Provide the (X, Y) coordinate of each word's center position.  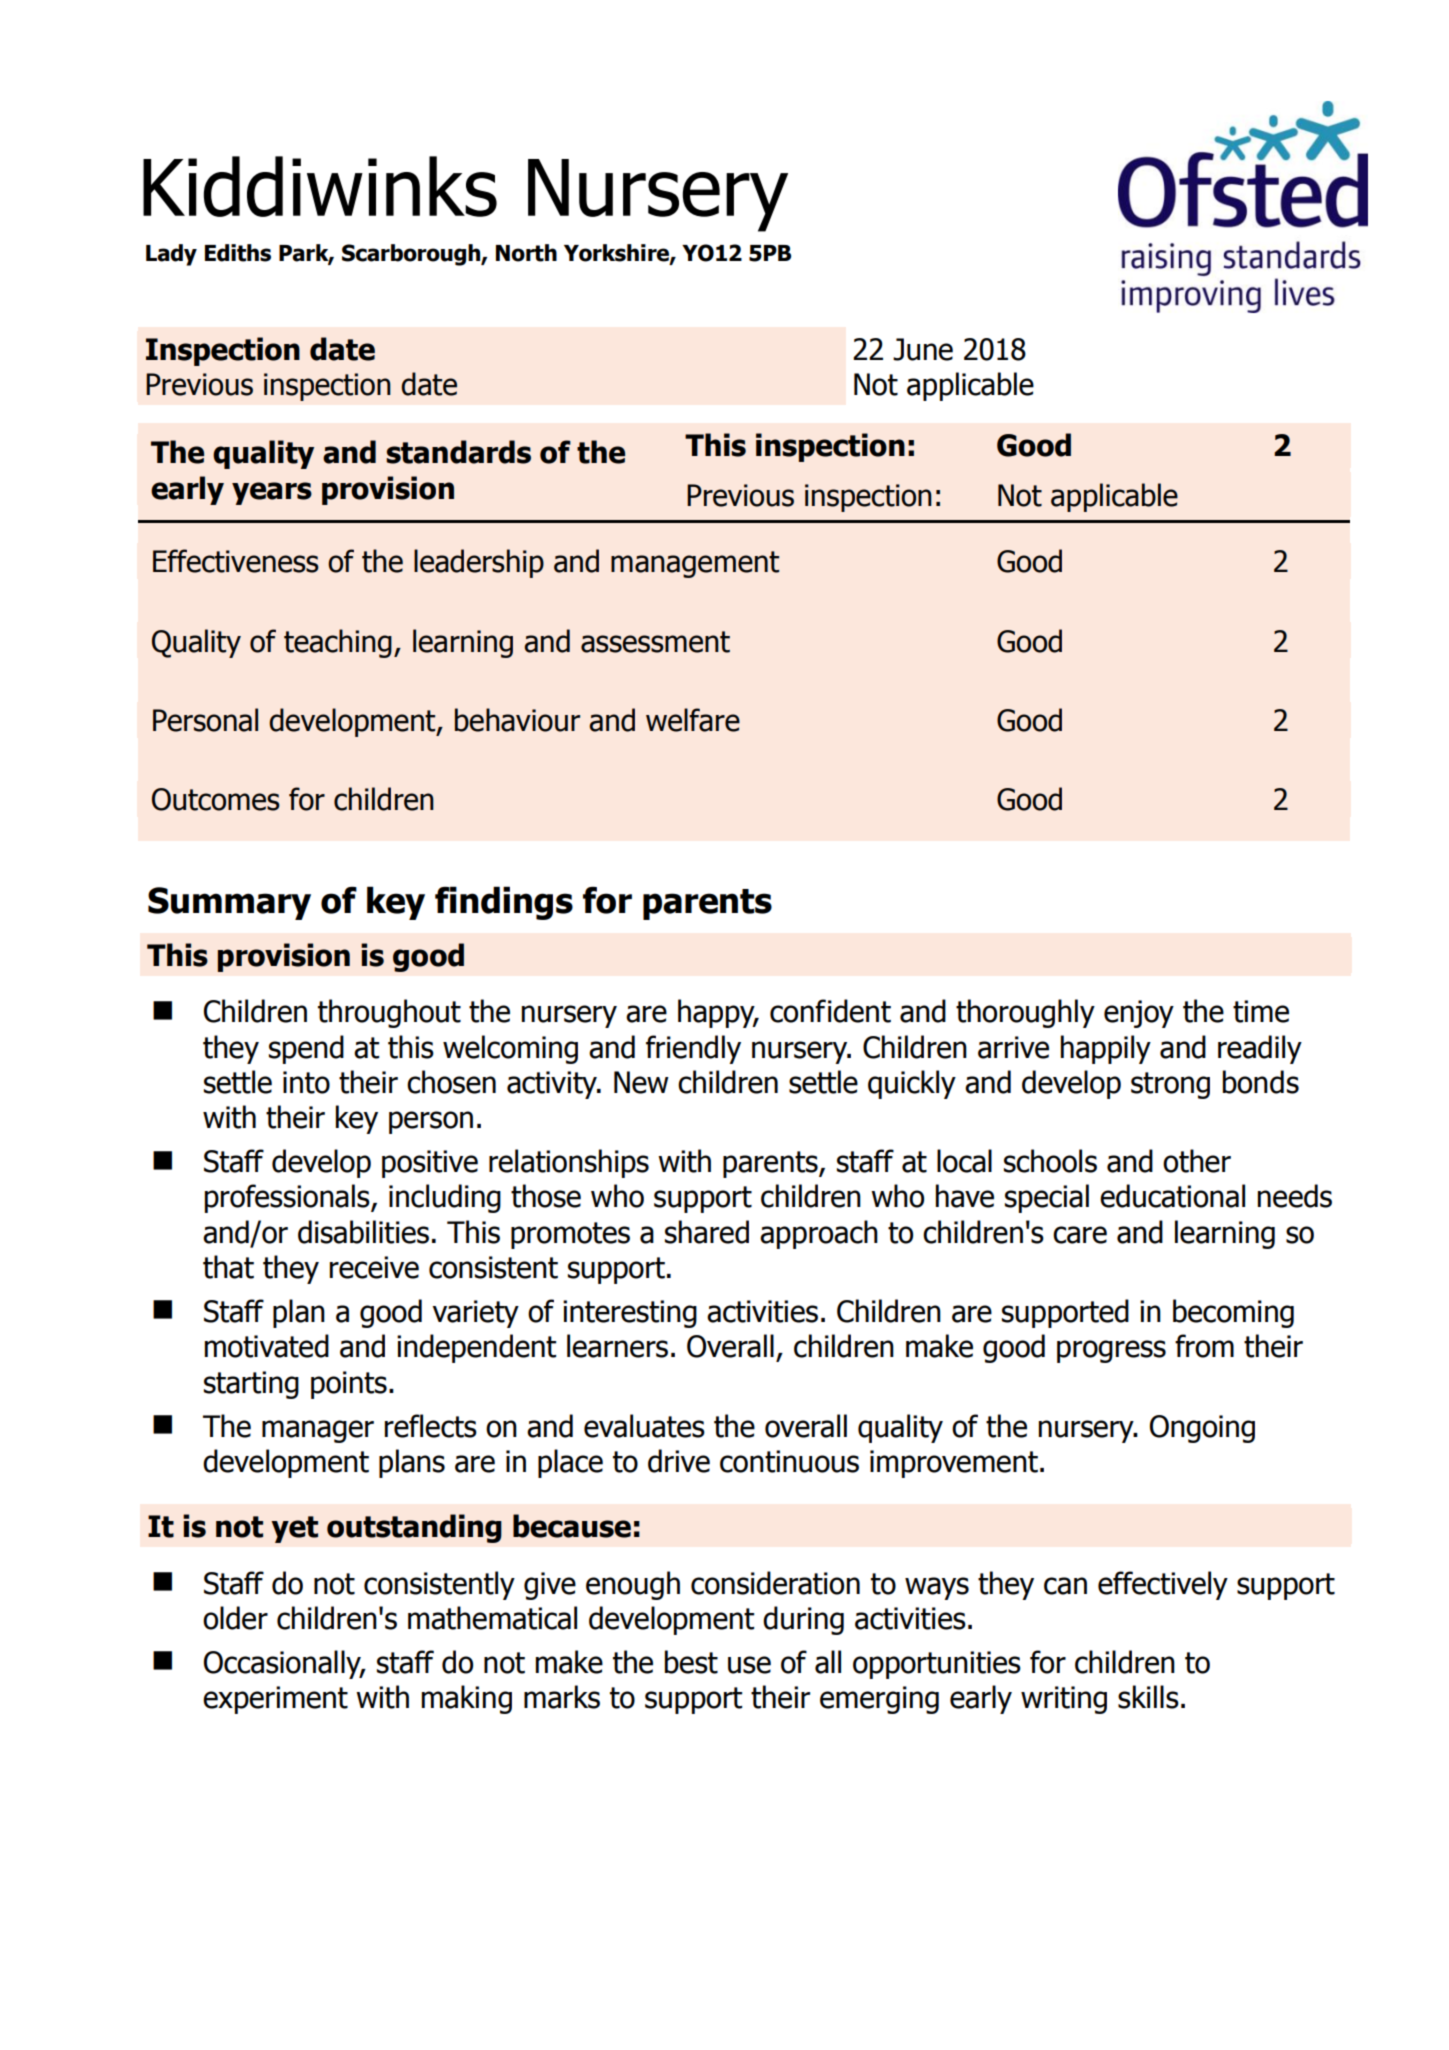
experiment (275, 1700)
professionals (288, 1198)
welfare (693, 720)
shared (707, 1232)
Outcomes (216, 799)
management (695, 564)
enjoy (1139, 1014)
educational (1172, 1196)
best (691, 1662)
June (923, 349)
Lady (171, 255)
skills (1148, 1697)
